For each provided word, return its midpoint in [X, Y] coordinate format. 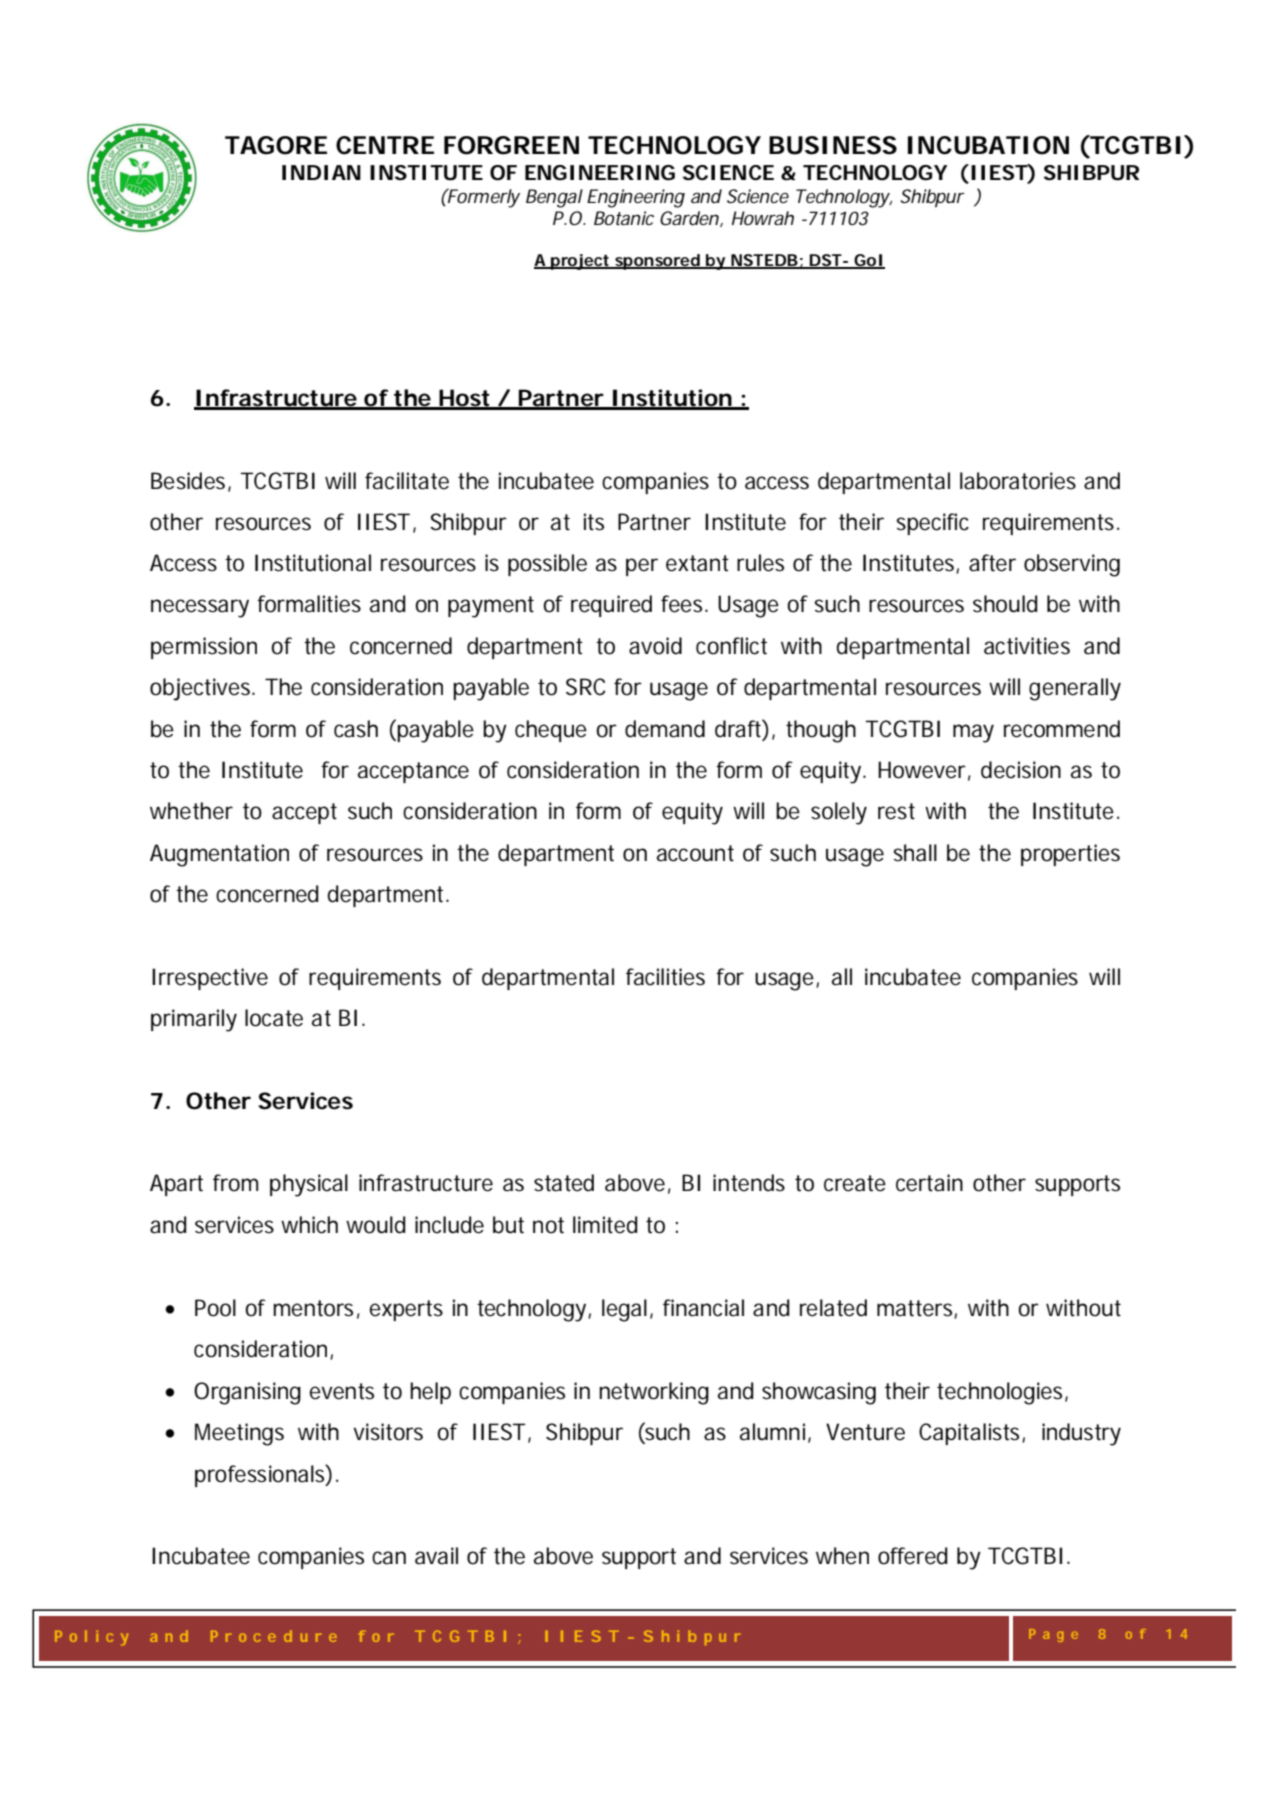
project [580, 262]
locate [274, 1018]
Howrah [763, 218]
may [973, 733]
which [309, 1225]
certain [929, 1183]
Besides [188, 481]
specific [932, 524]
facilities [665, 977]
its [594, 522]
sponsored [657, 262]
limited [605, 1225]
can [389, 1558]
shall [915, 853]
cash [356, 729]
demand [665, 729]
